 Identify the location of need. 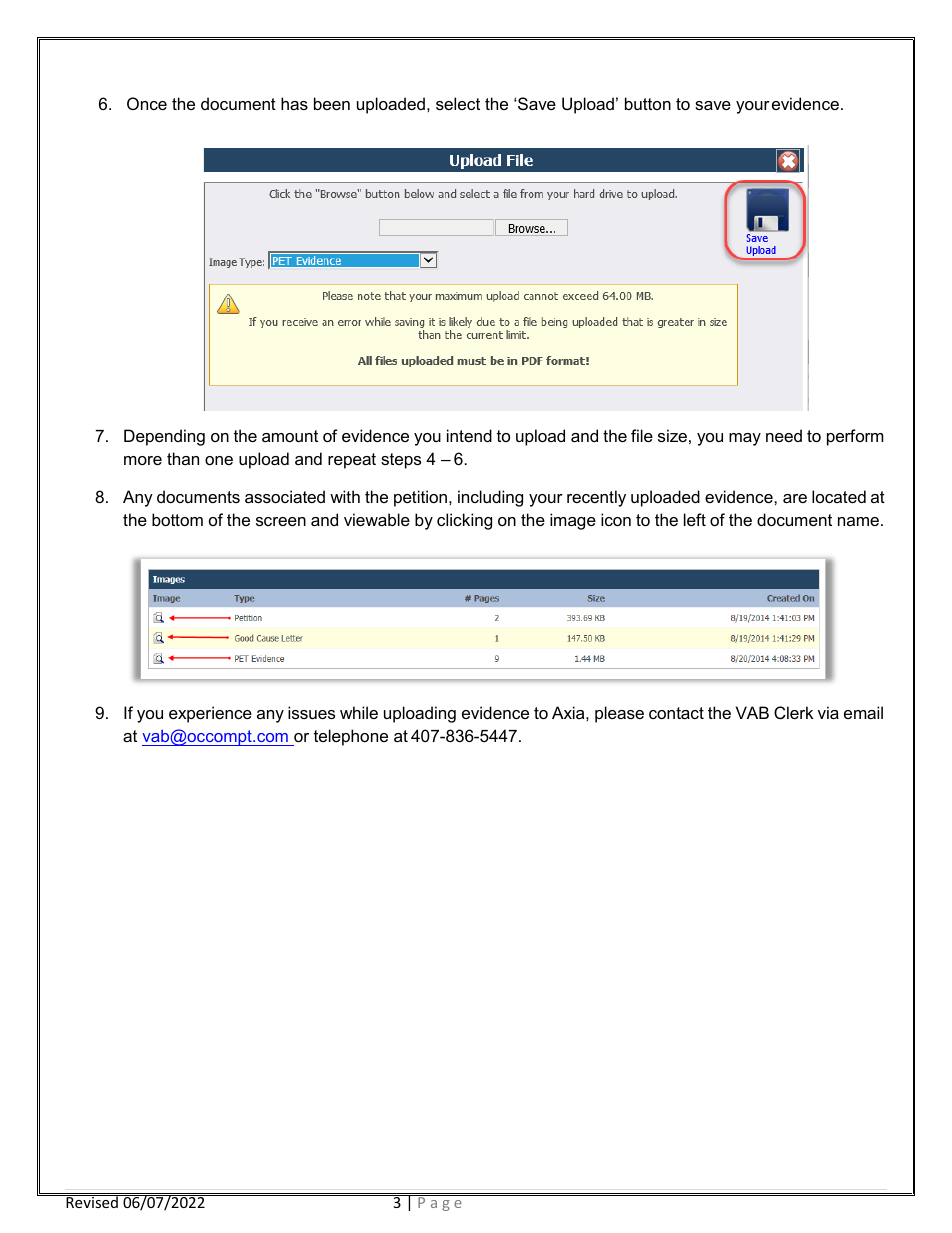
(784, 435).
